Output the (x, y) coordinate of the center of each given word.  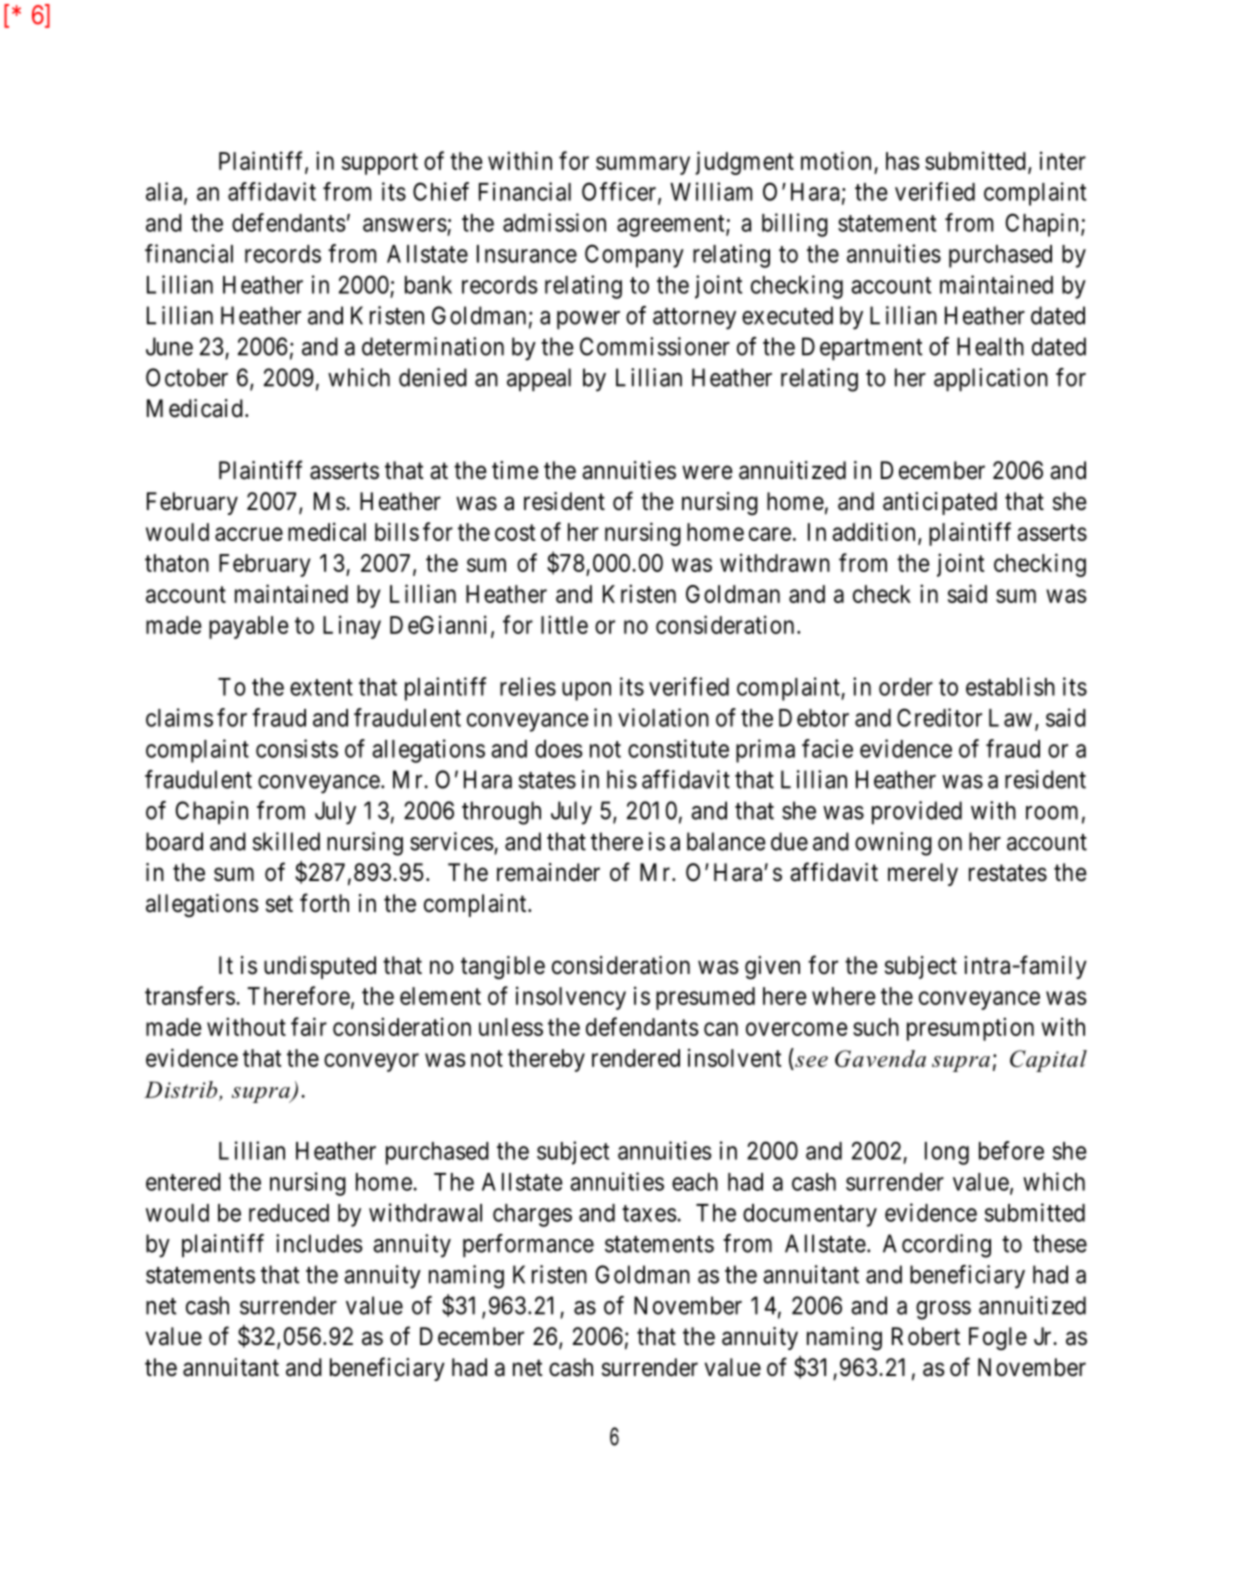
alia (164, 191)
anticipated (940, 503)
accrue (249, 534)
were (707, 472)
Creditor (939, 717)
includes (319, 1243)
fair (309, 1026)
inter (1063, 160)
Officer (620, 192)
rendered (636, 1058)
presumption (970, 1029)
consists (297, 748)
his (622, 779)
